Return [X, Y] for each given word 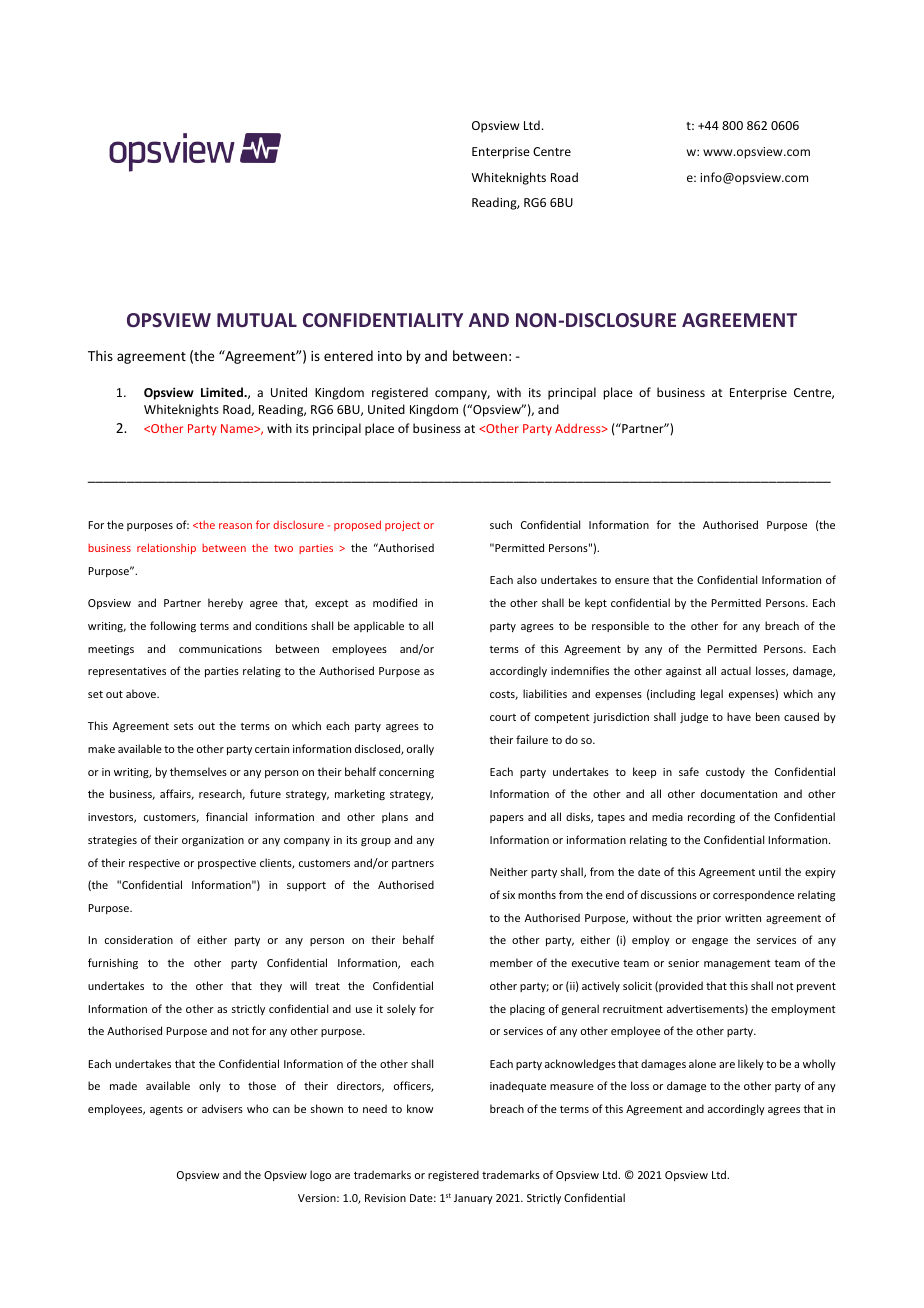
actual [736, 670]
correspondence [753, 895]
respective [154, 864]
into [390, 356]
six [509, 895]
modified [395, 602]
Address [579, 428]
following [173, 626]
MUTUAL [257, 320]
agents [166, 1110]
